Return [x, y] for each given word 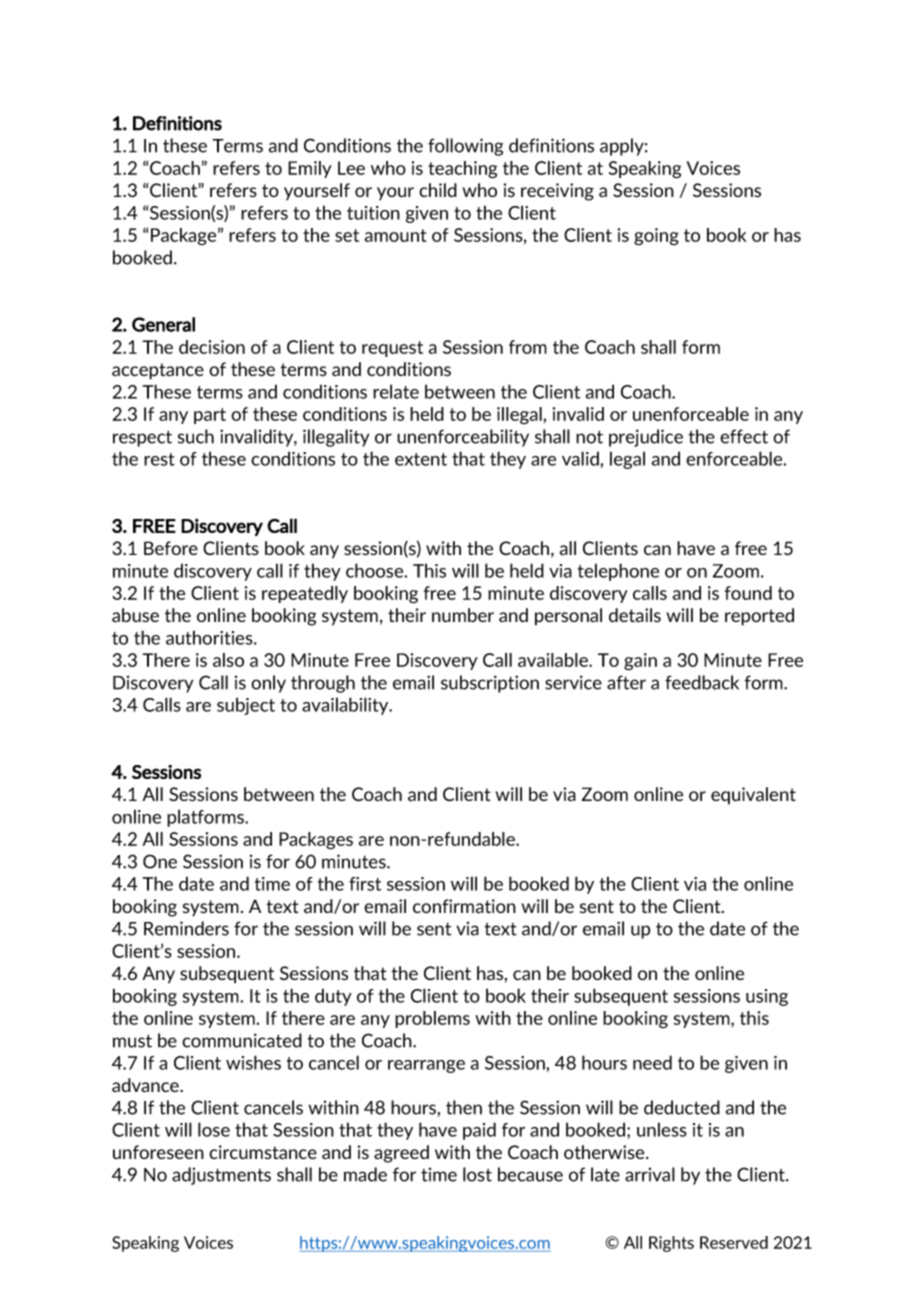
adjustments [221, 1176]
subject [246, 706]
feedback [702, 682]
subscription [490, 684]
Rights [671, 1244]
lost [477, 1174]
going [656, 237]
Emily [310, 169]
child [438, 190]
